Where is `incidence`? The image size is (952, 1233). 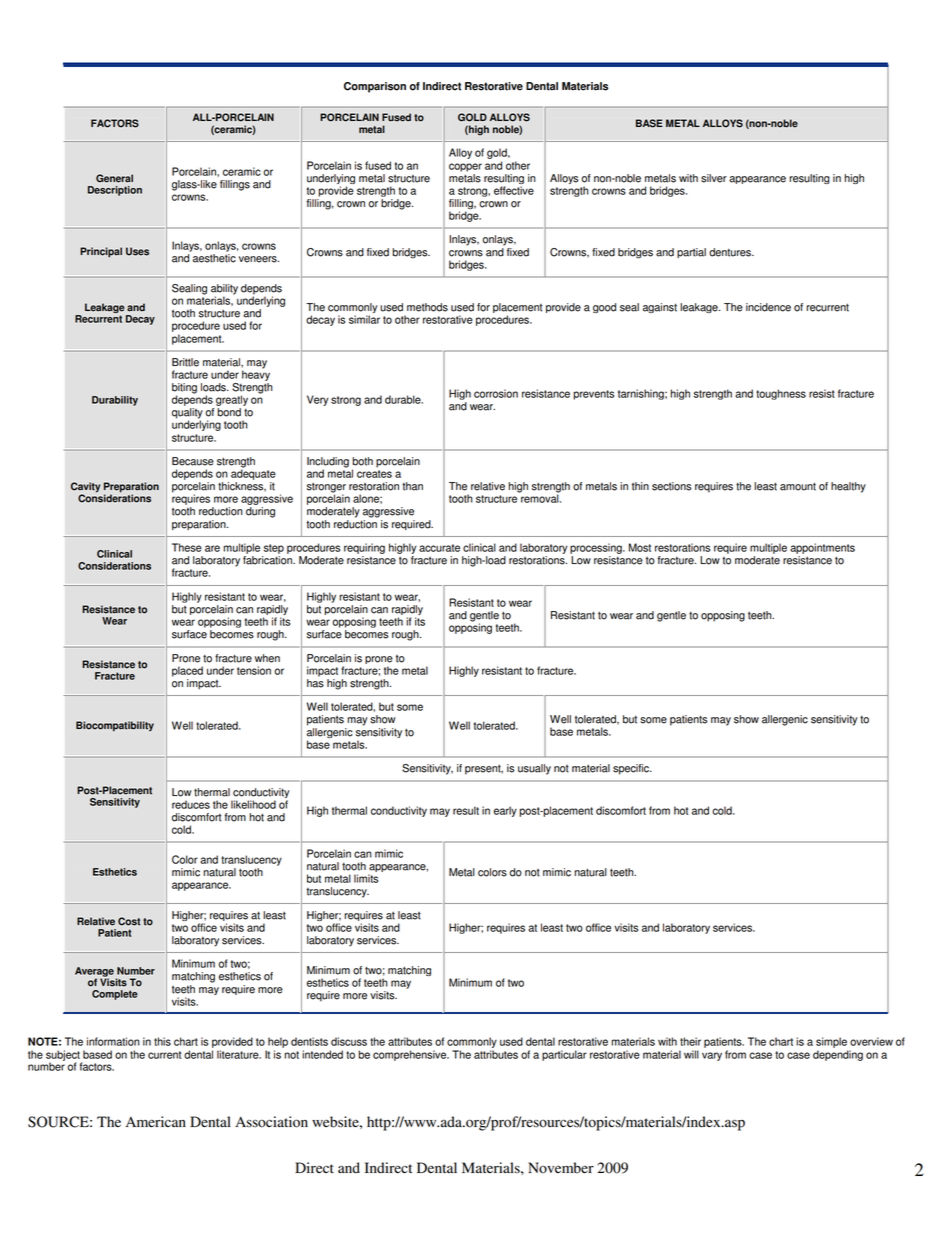
incidence is located at coordinates (768, 307).
